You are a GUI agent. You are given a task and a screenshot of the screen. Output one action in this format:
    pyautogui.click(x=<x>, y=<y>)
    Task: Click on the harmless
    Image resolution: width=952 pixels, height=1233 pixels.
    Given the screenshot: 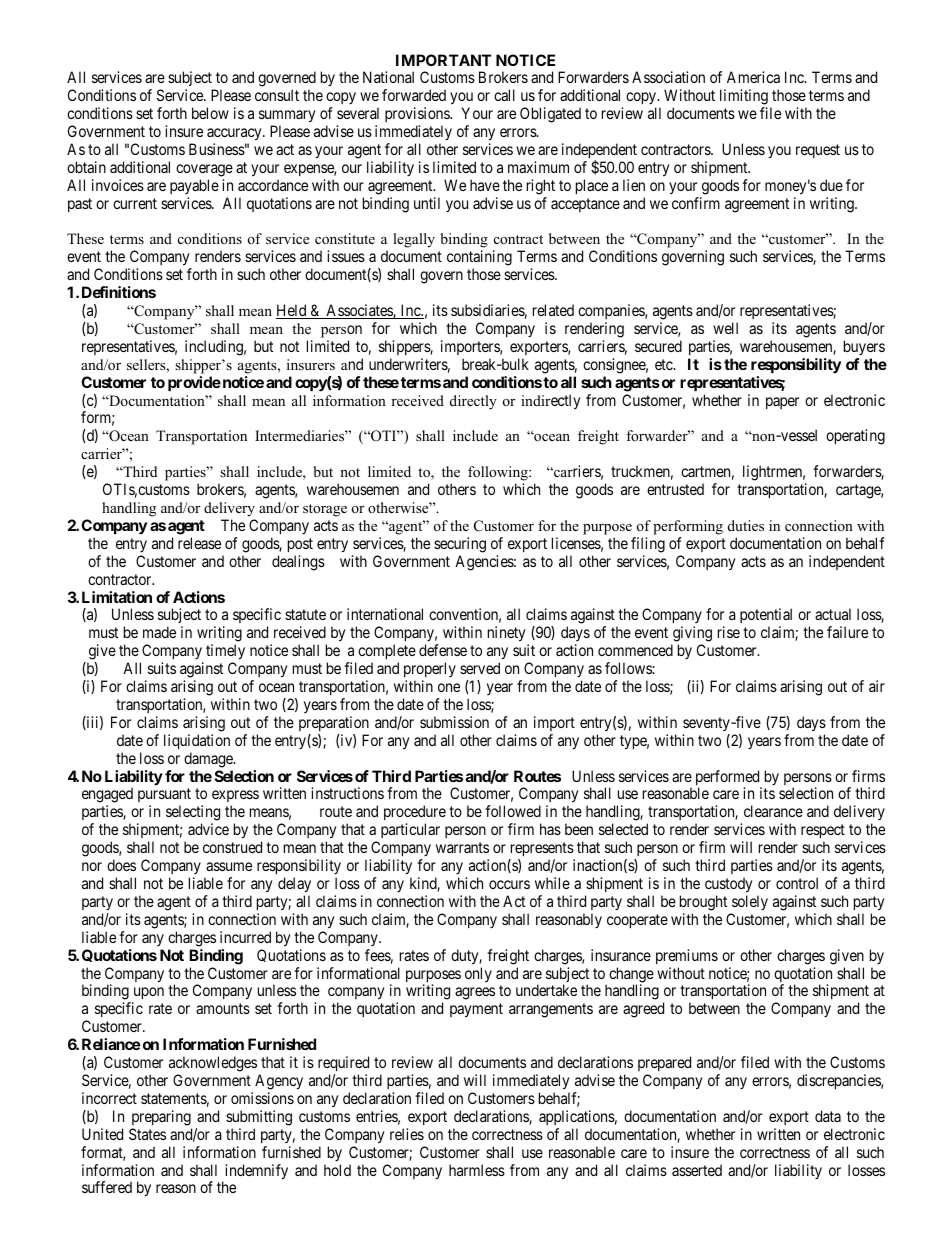 What is the action you would take?
    pyautogui.click(x=477, y=1170)
